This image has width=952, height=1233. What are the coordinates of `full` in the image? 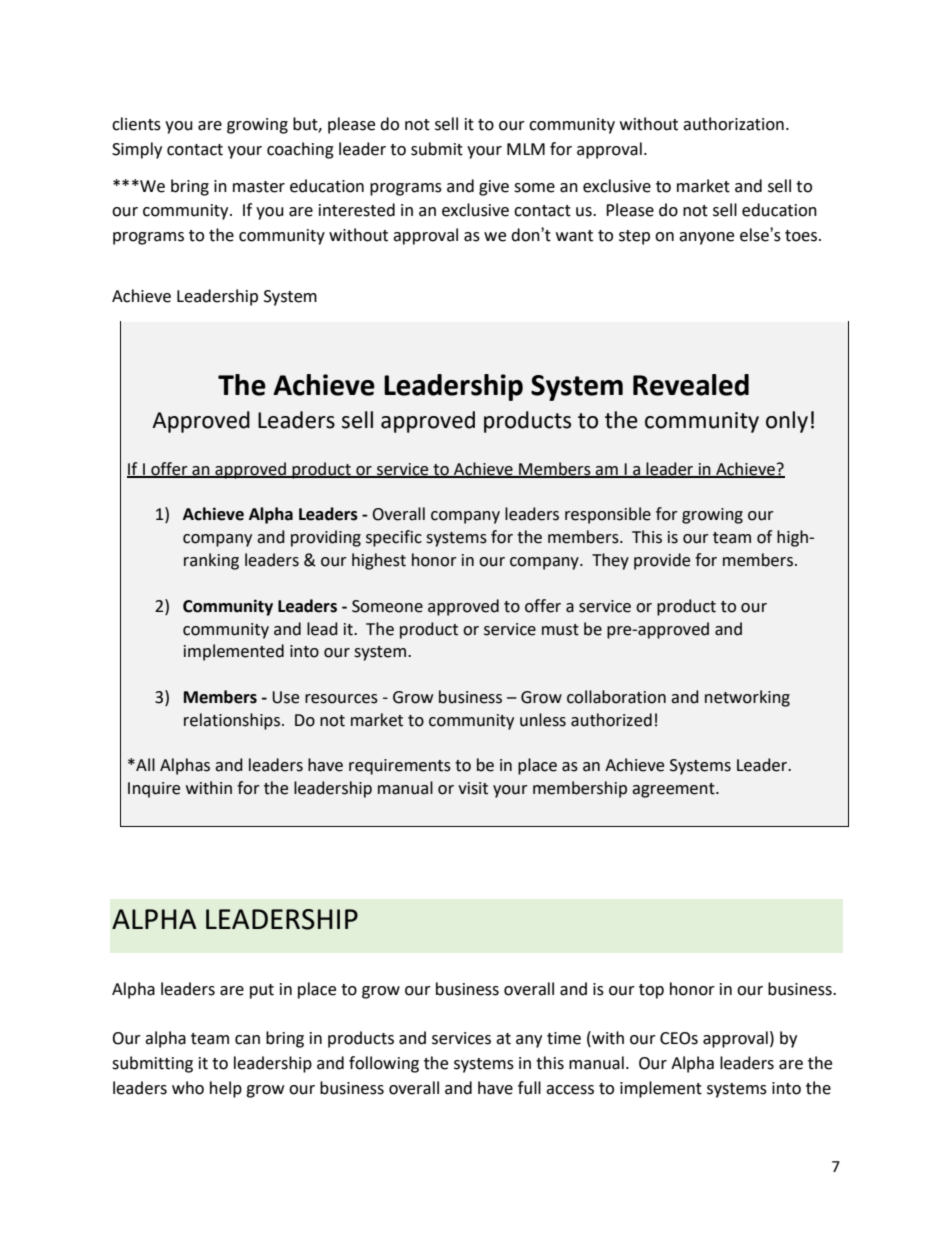 It's located at (529, 1088).
